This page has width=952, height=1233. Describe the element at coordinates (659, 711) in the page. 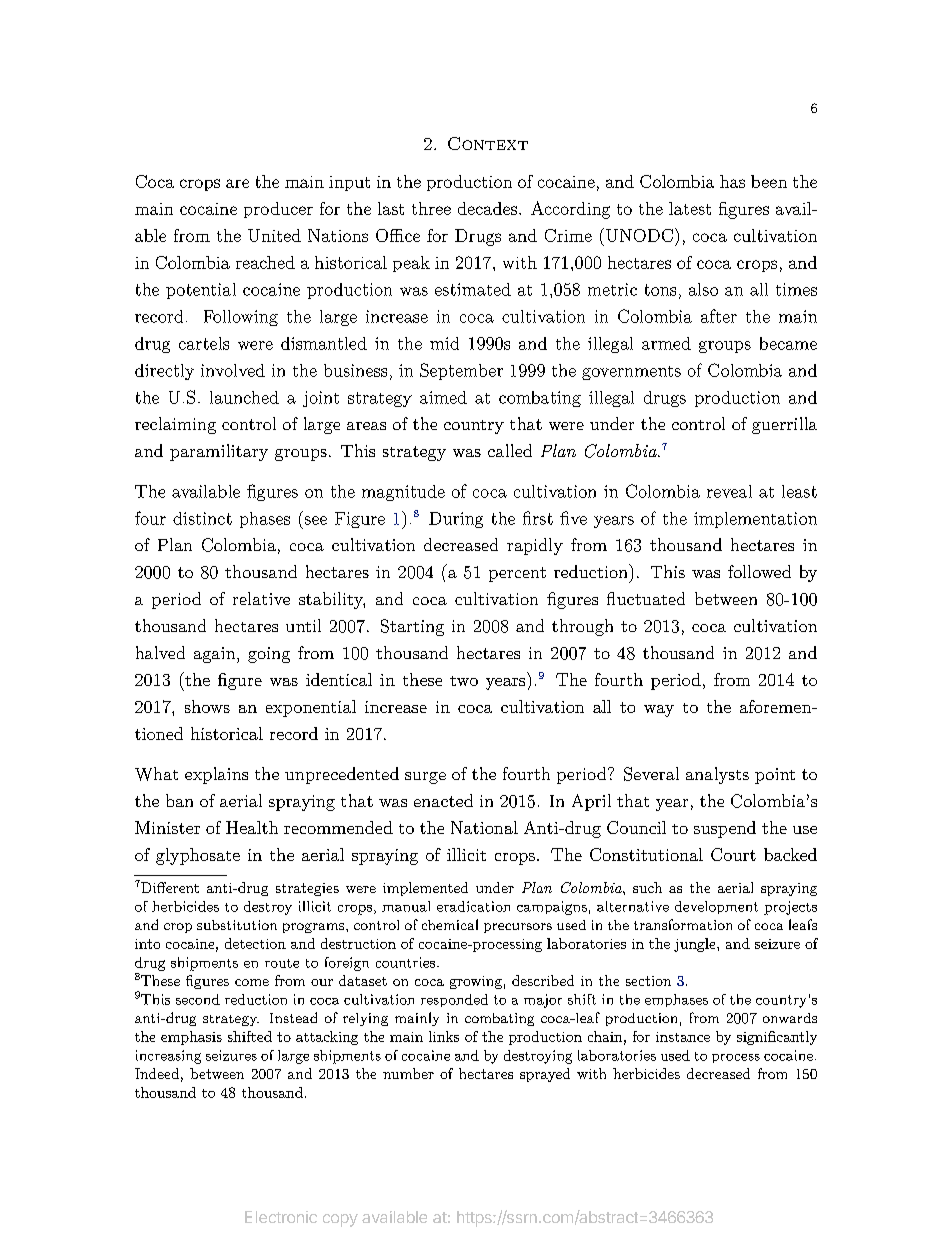

I see `way` at that location.
